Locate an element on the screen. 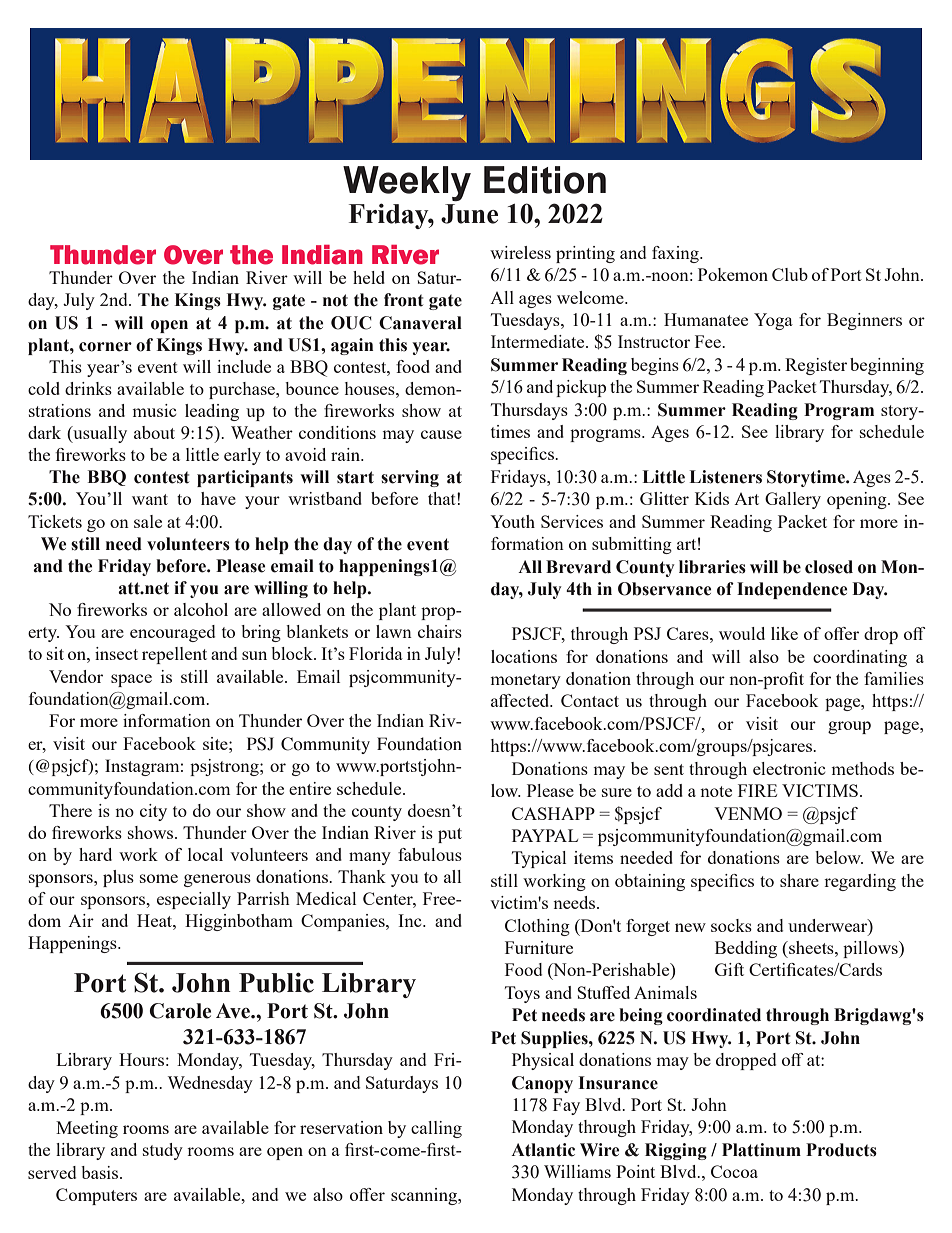 This screenshot has height=1233, width=952. Club is located at coordinates (790, 274).
